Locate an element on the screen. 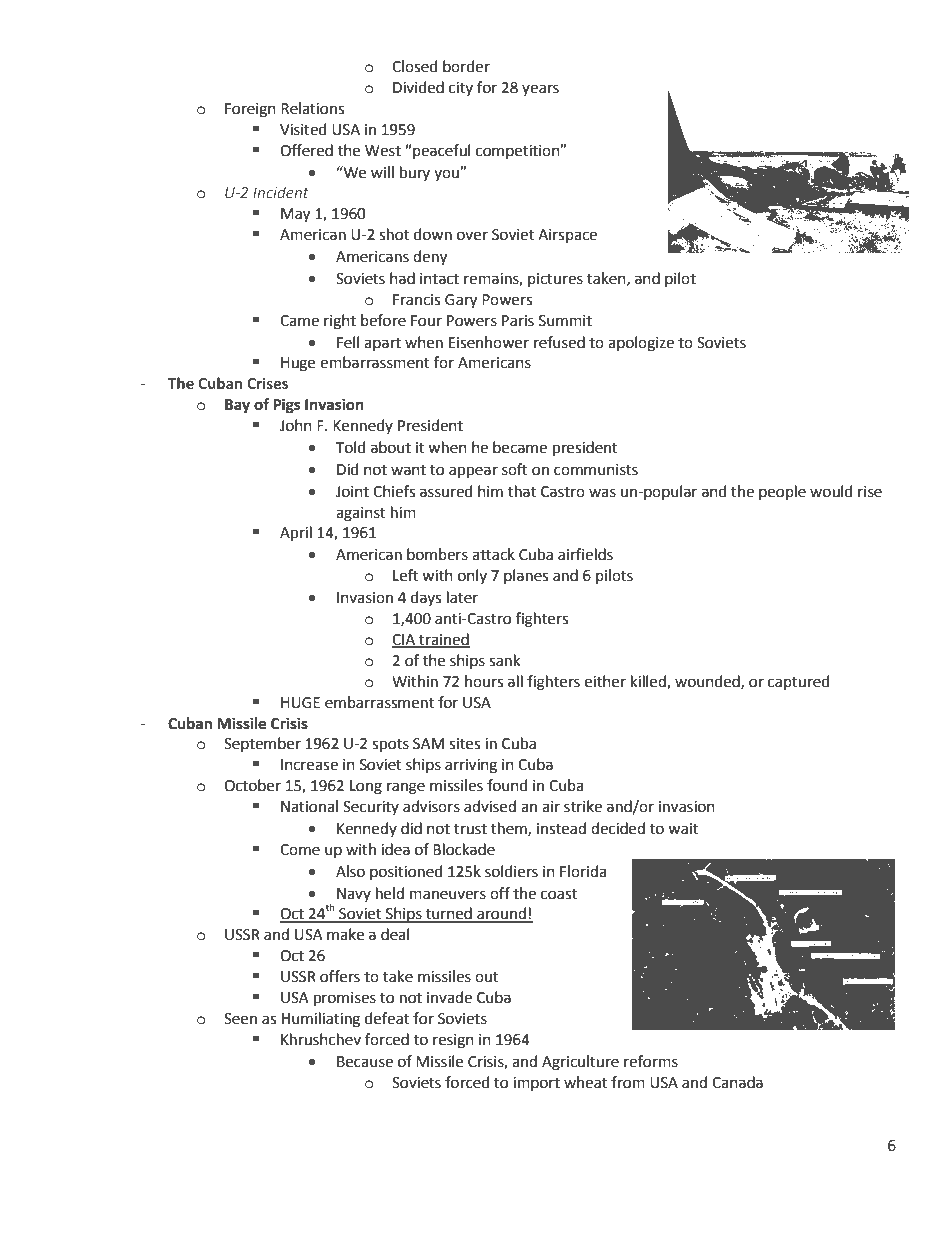 This screenshot has width=952, height=1233. years is located at coordinates (540, 90).
